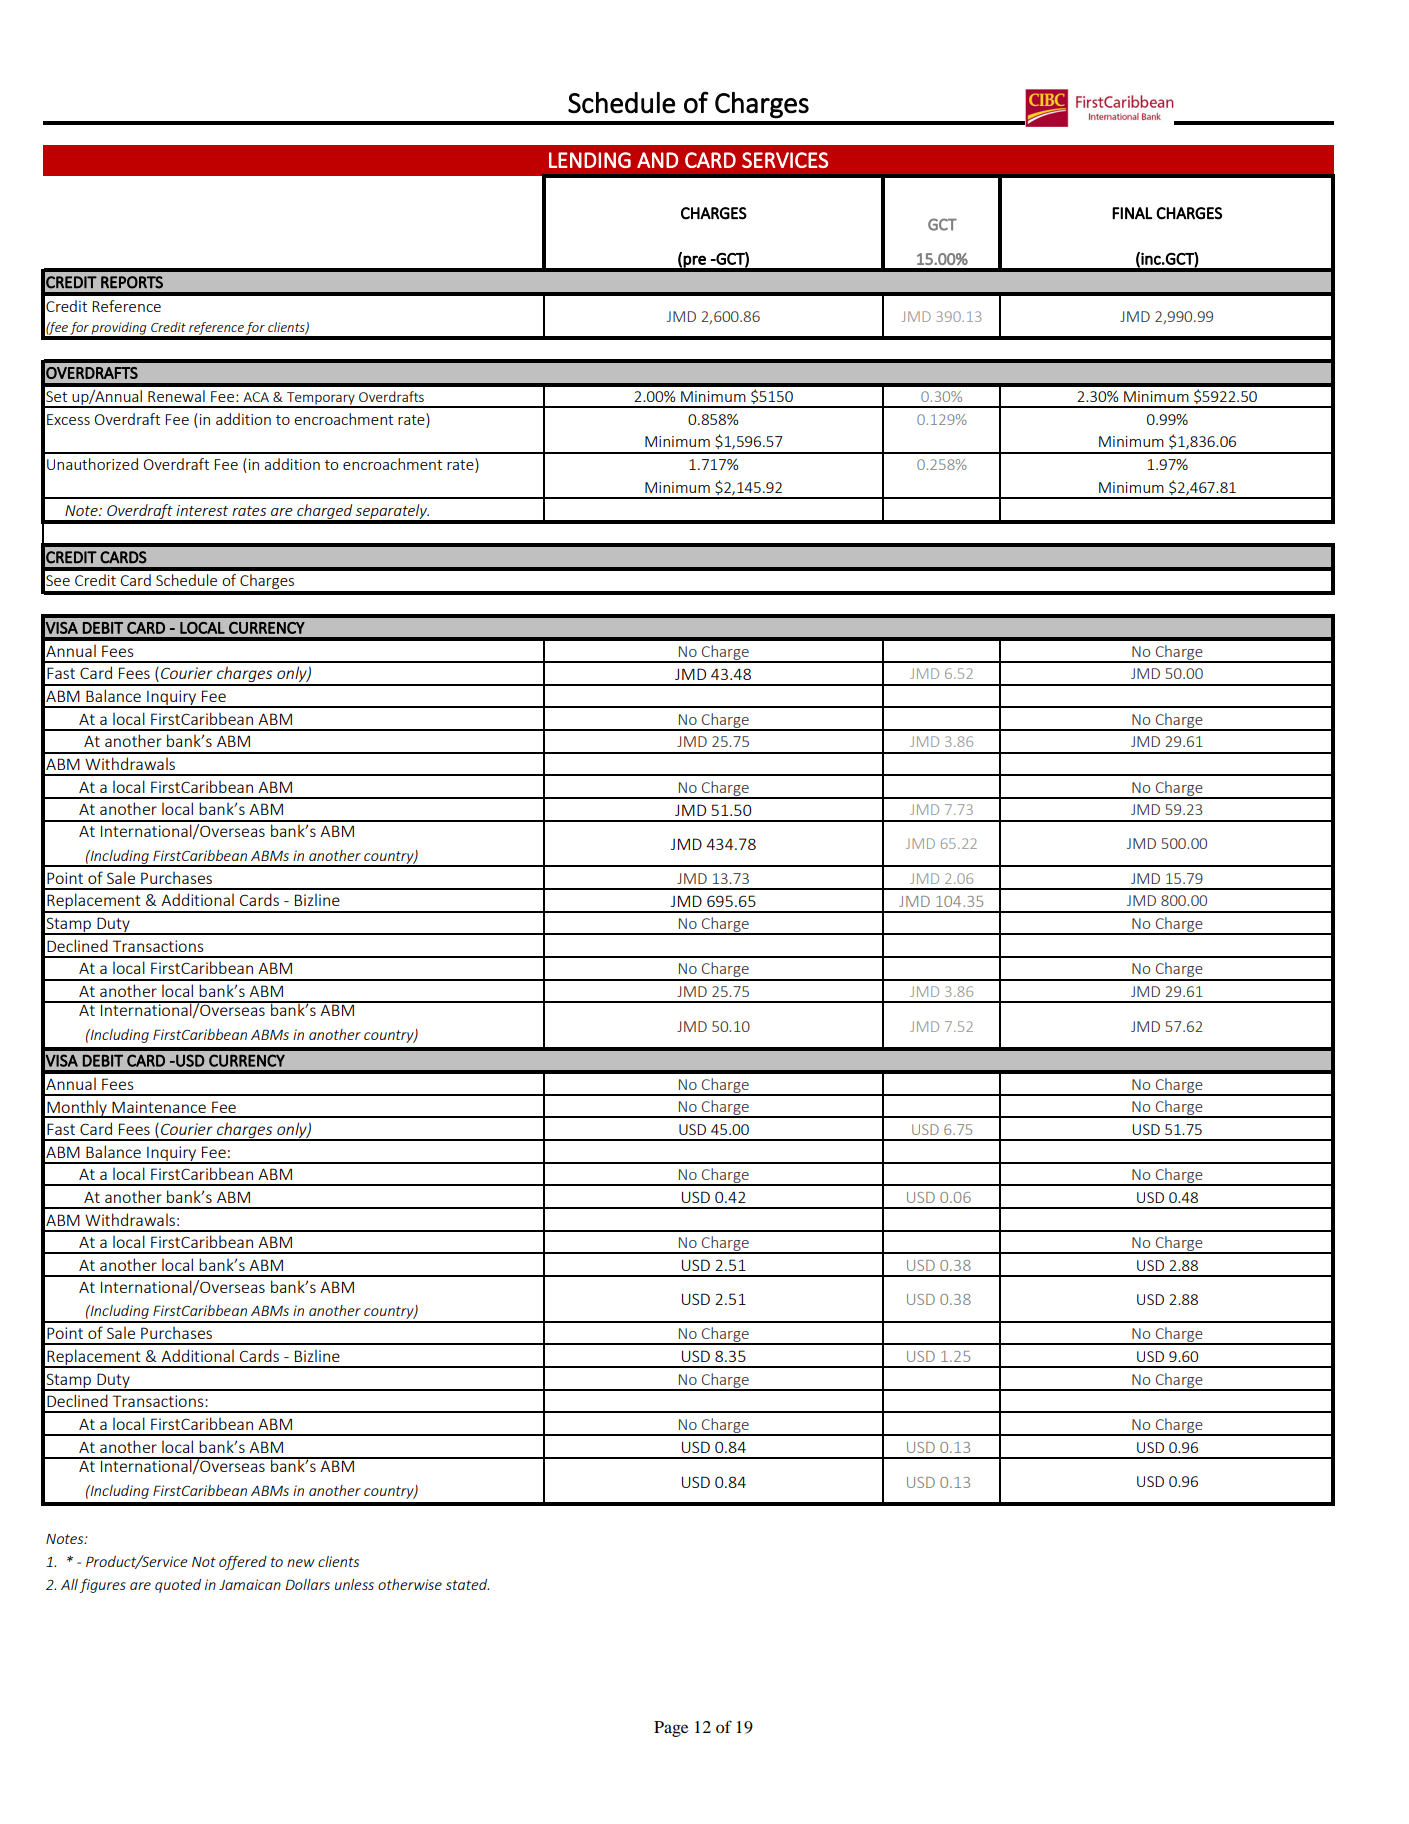  What do you see at coordinates (590, 160) in the screenshot?
I see `LENDING` at bounding box center [590, 160].
